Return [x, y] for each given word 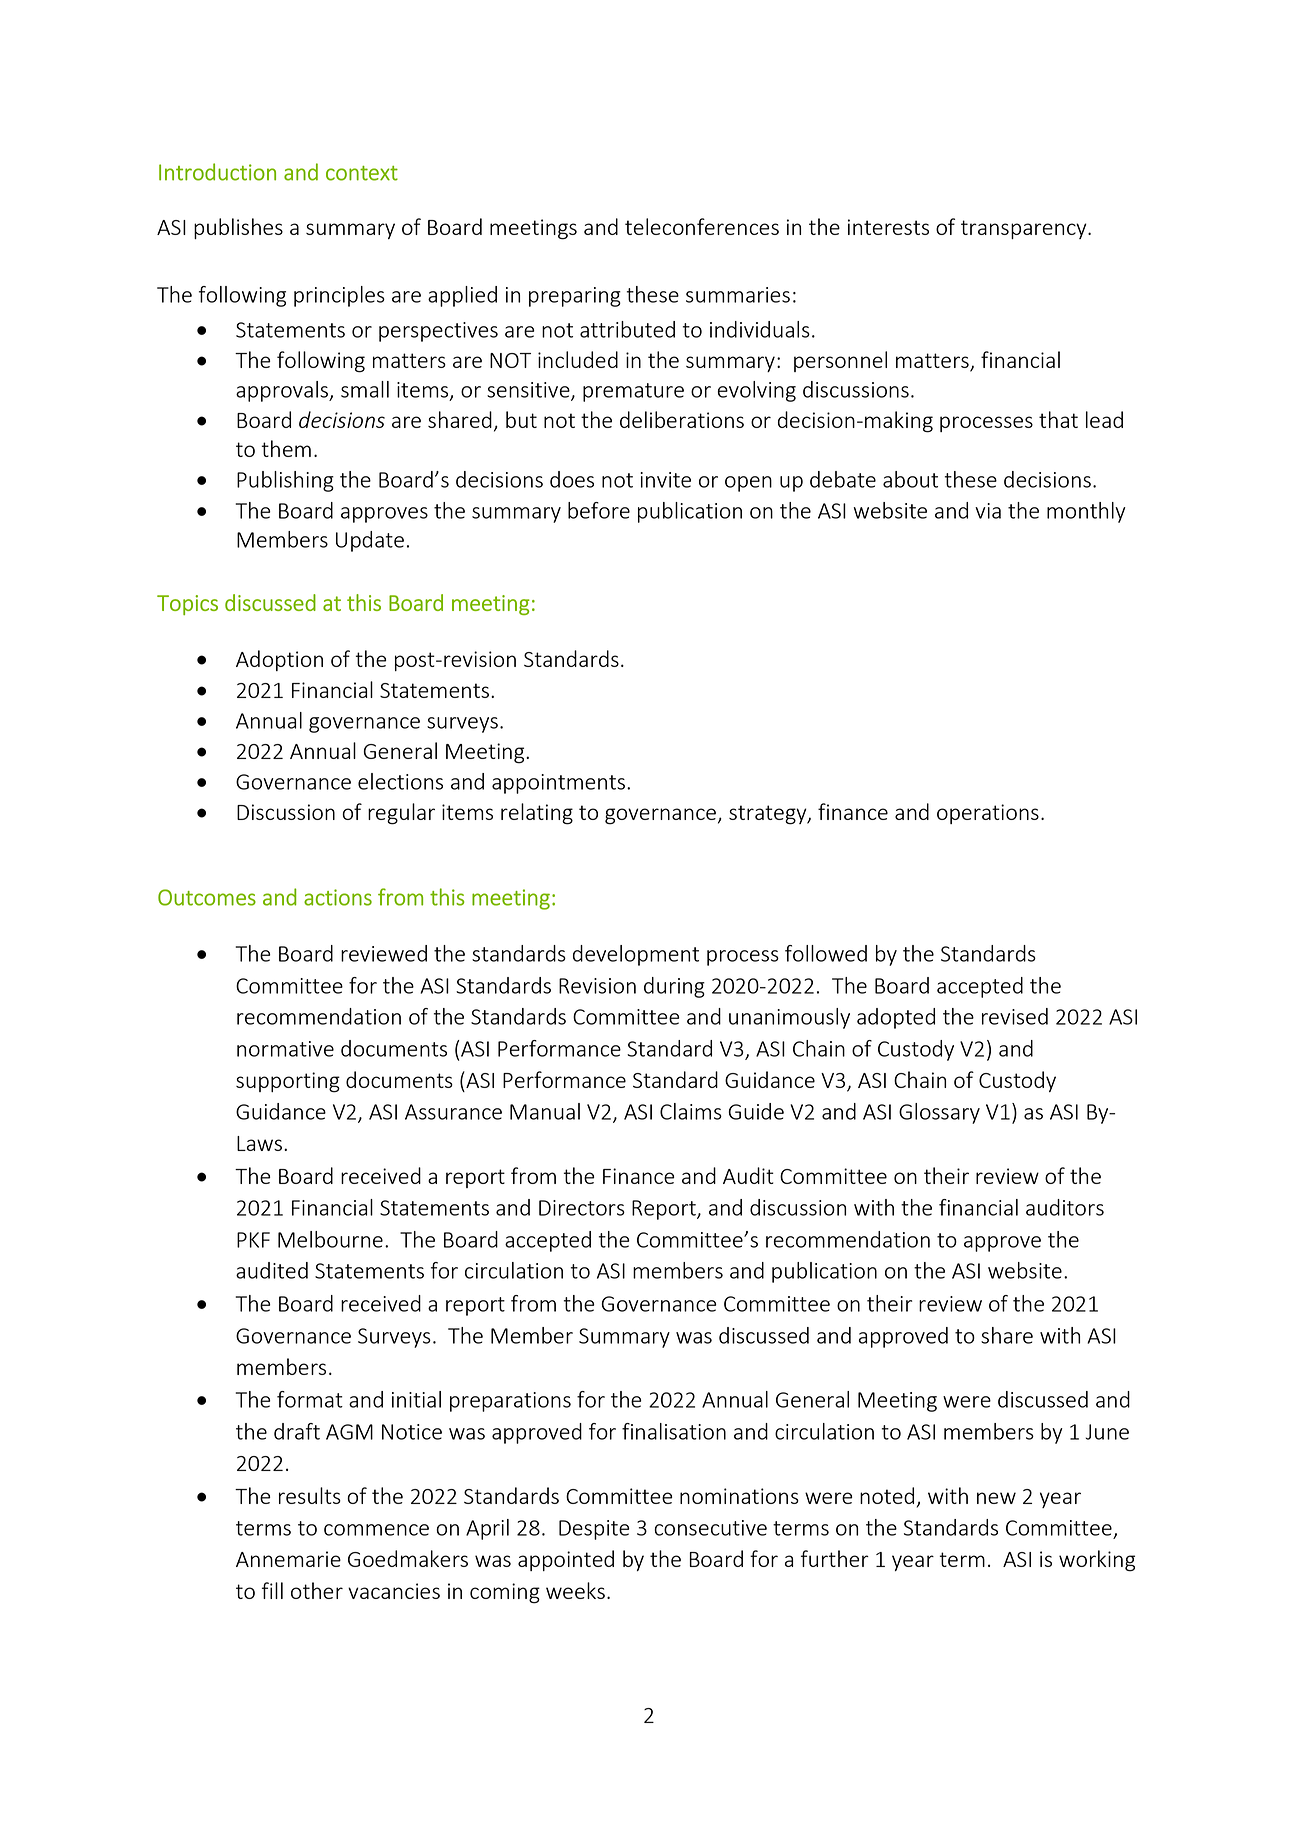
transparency [1025, 229]
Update [370, 541]
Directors [582, 1208]
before [599, 510]
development [636, 955]
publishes [238, 228]
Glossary [939, 1113]
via [988, 511]
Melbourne [330, 1239]
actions [338, 897]
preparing [575, 297]
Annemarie [288, 1559]
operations [988, 814]
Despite [594, 1530]
